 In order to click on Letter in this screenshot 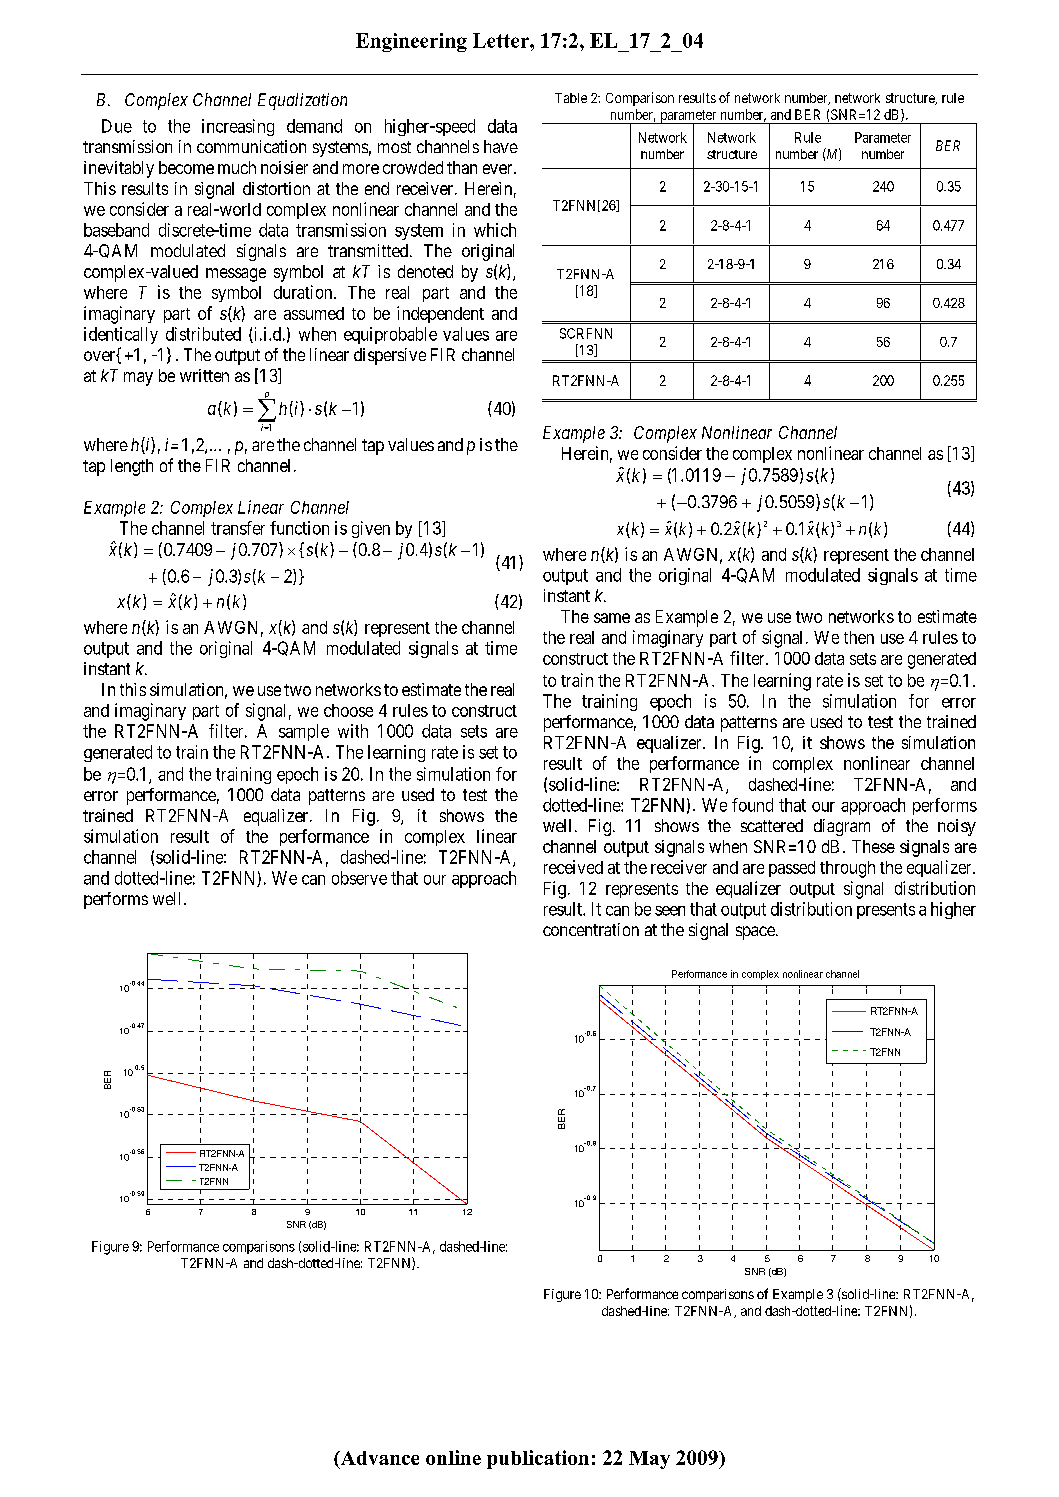, I will do `click(502, 40)`.
